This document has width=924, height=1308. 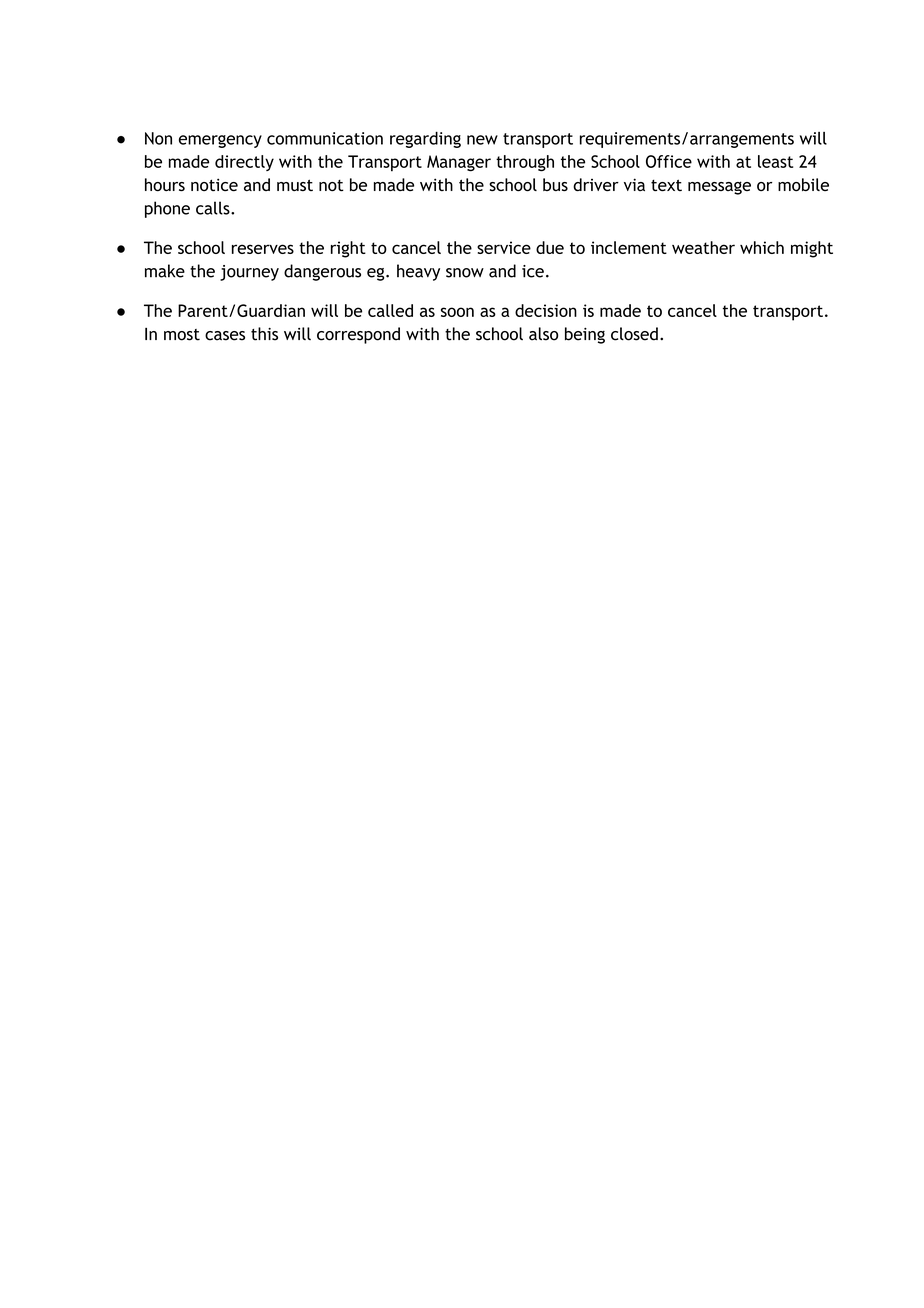 I want to click on least, so click(x=775, y=161).
